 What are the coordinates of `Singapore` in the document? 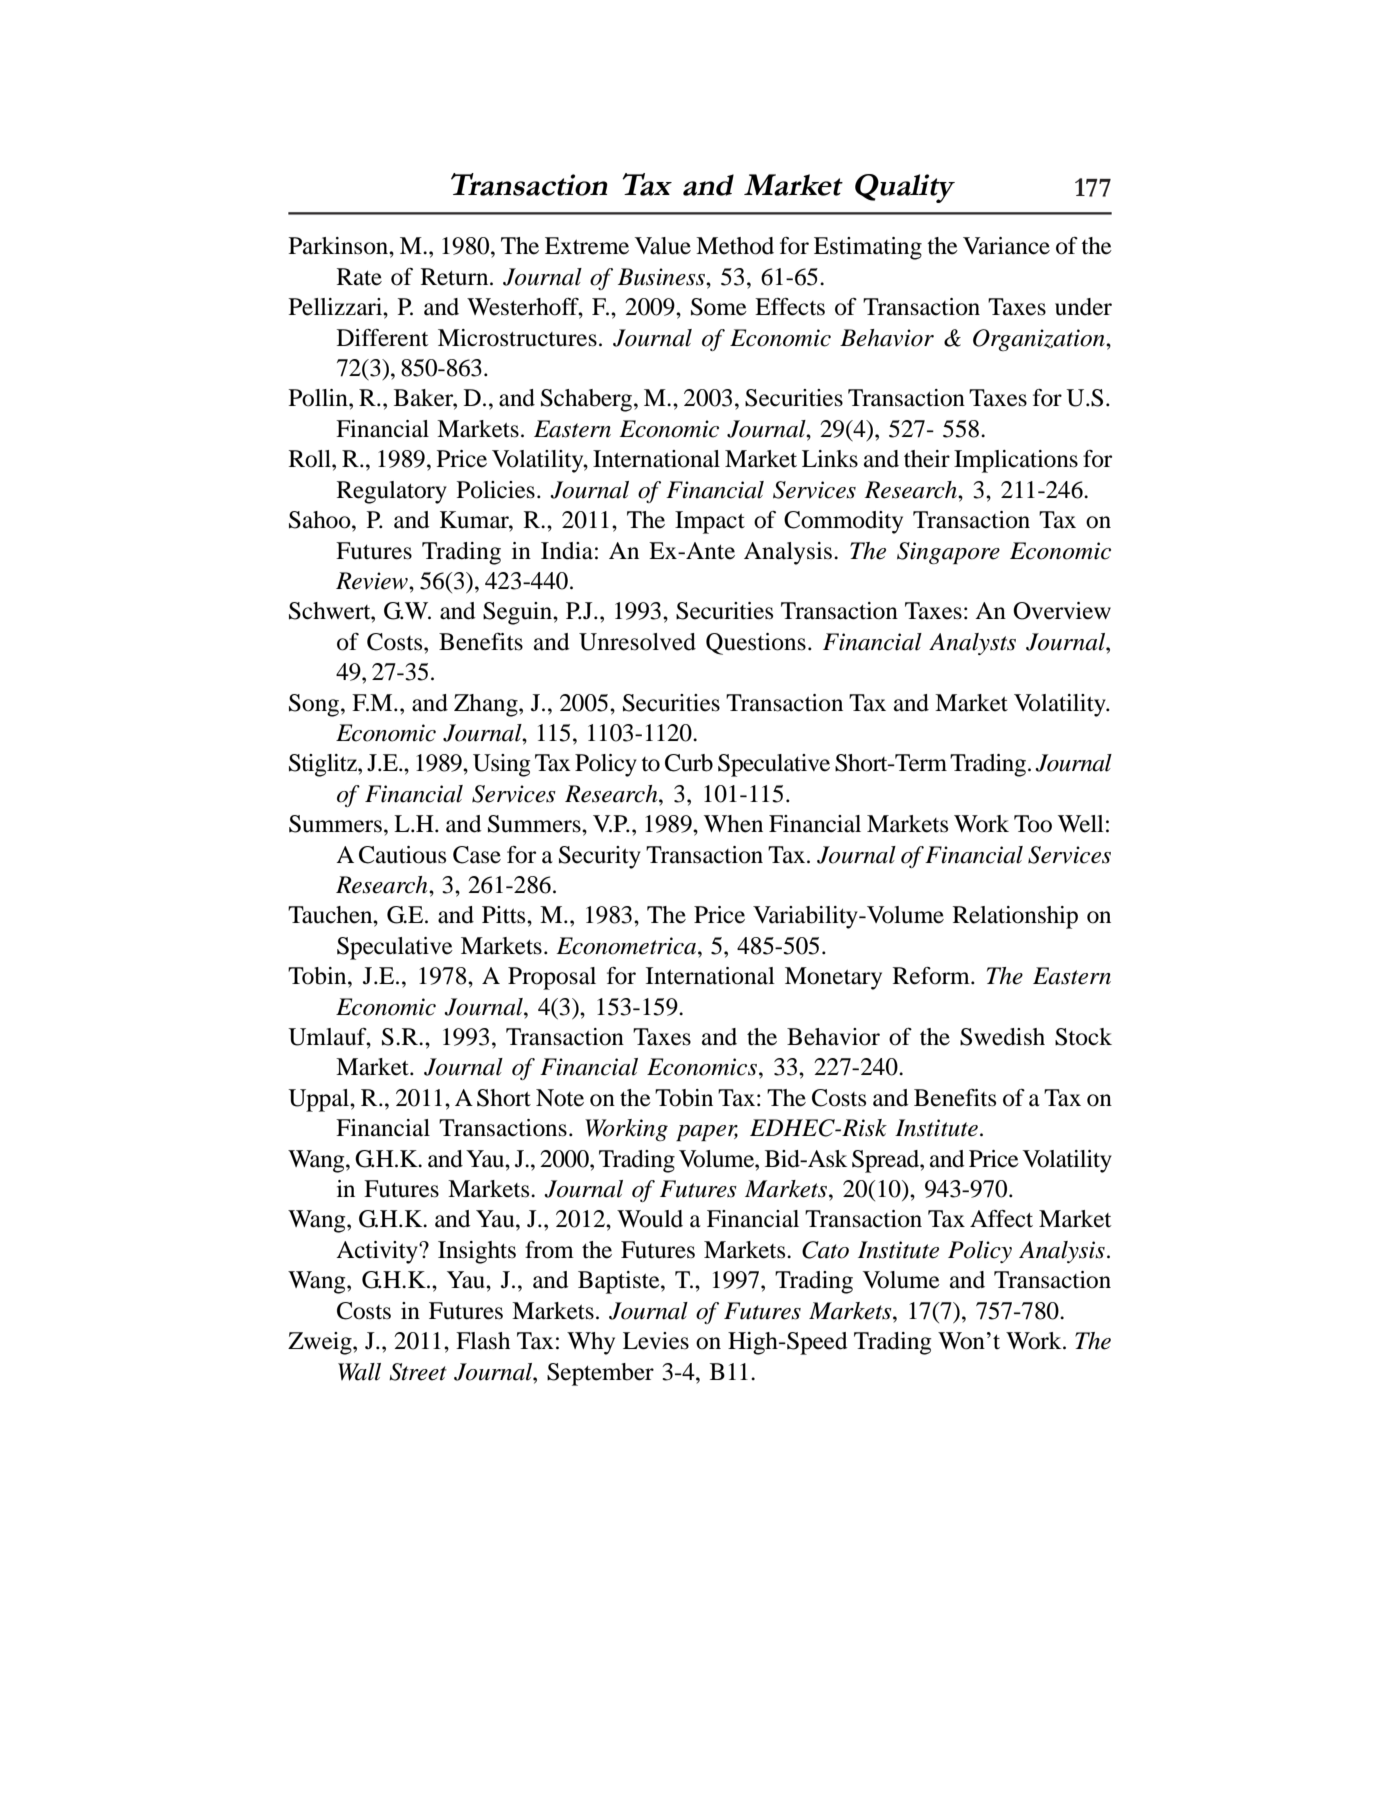 It's located at (948, 553).
